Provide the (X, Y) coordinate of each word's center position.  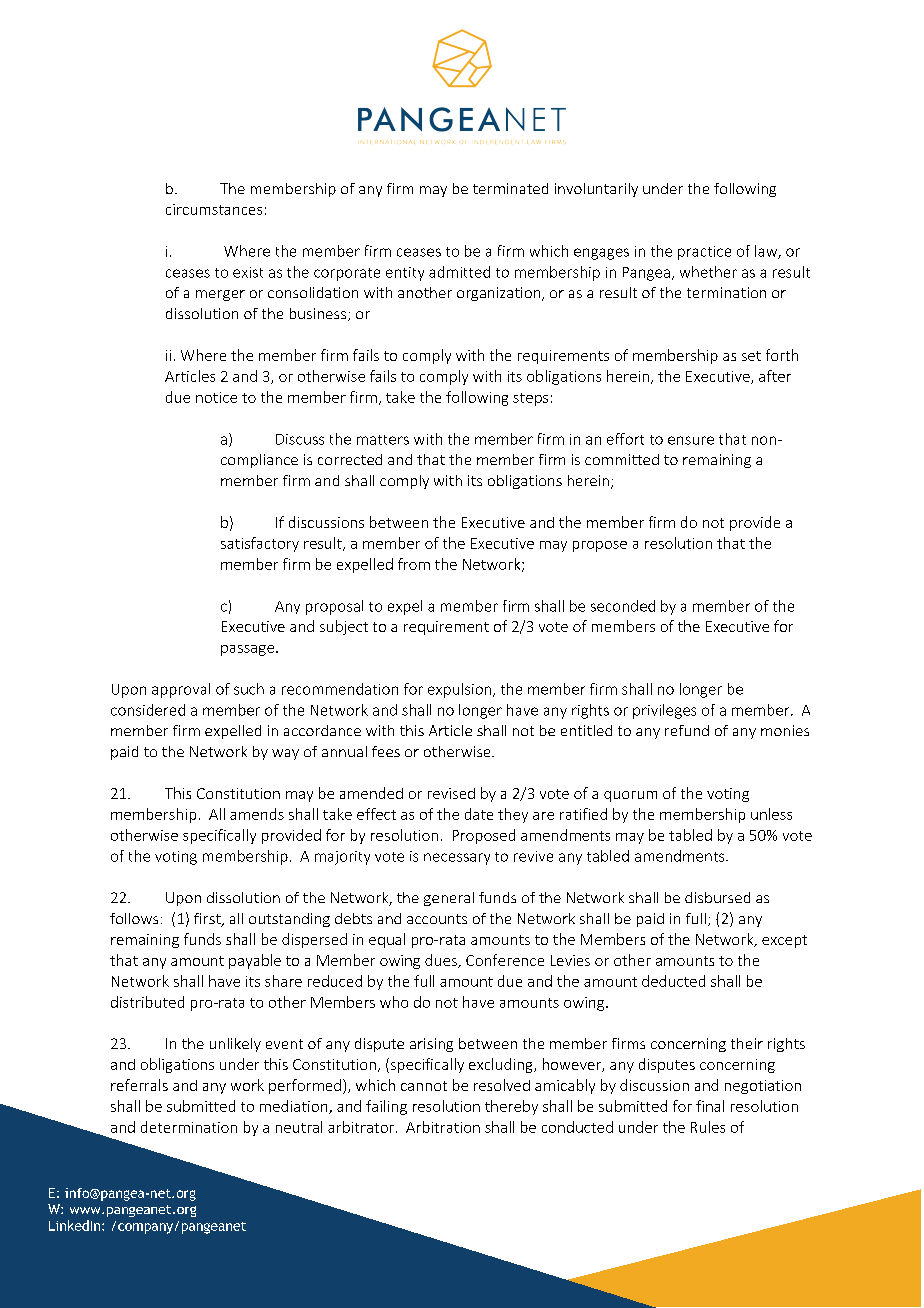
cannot (424, 1086)
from (414, 564)
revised (451, 793)
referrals (139, 1085)
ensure (691, 440)
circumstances (214, 209)
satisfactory (260, 544)
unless (771, 814)
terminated (510, 188)
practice (704, 253)
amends (257, 814)
